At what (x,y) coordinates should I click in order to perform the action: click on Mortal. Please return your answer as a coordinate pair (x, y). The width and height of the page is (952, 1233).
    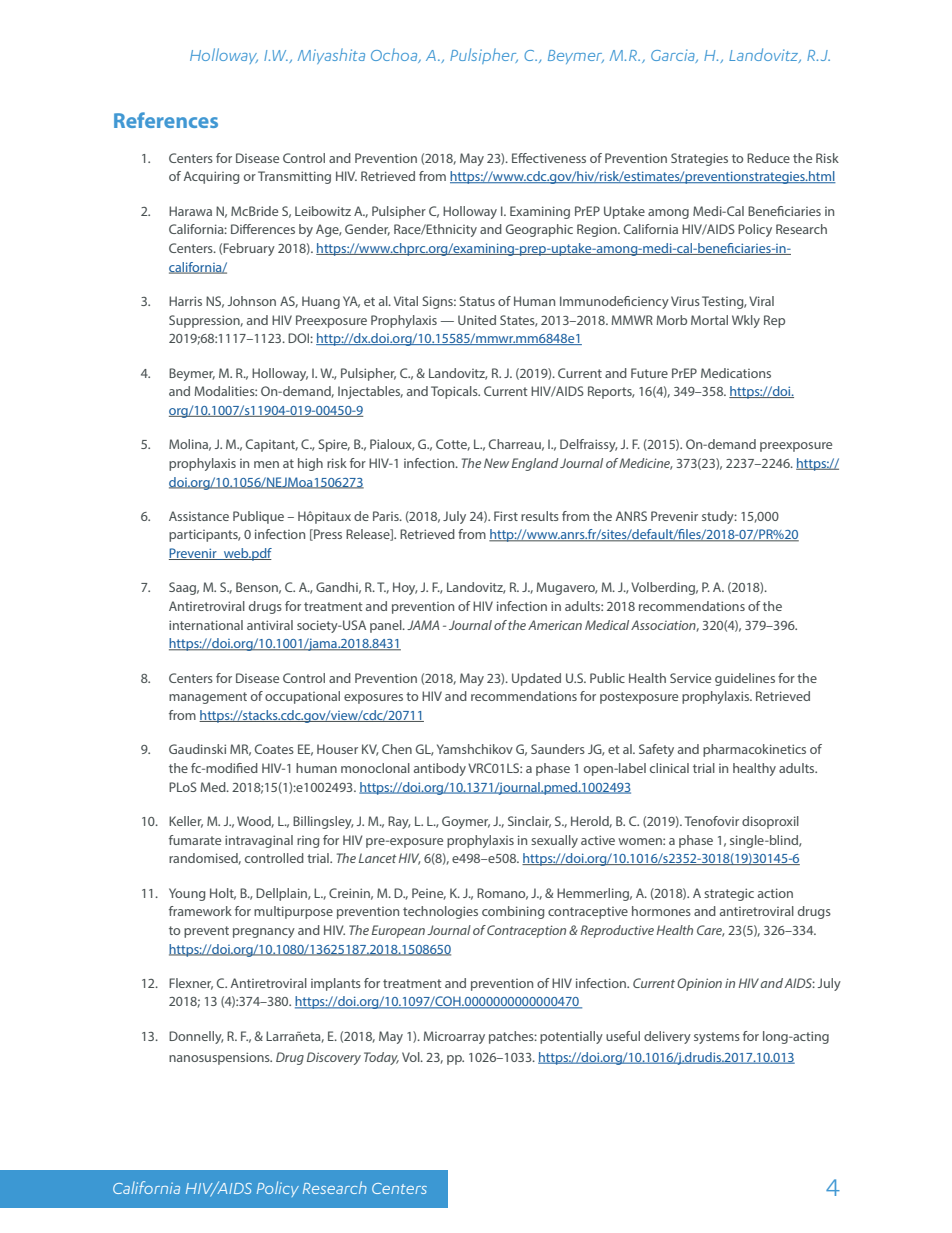
    Looking at the image, I should click on (709, 320).
